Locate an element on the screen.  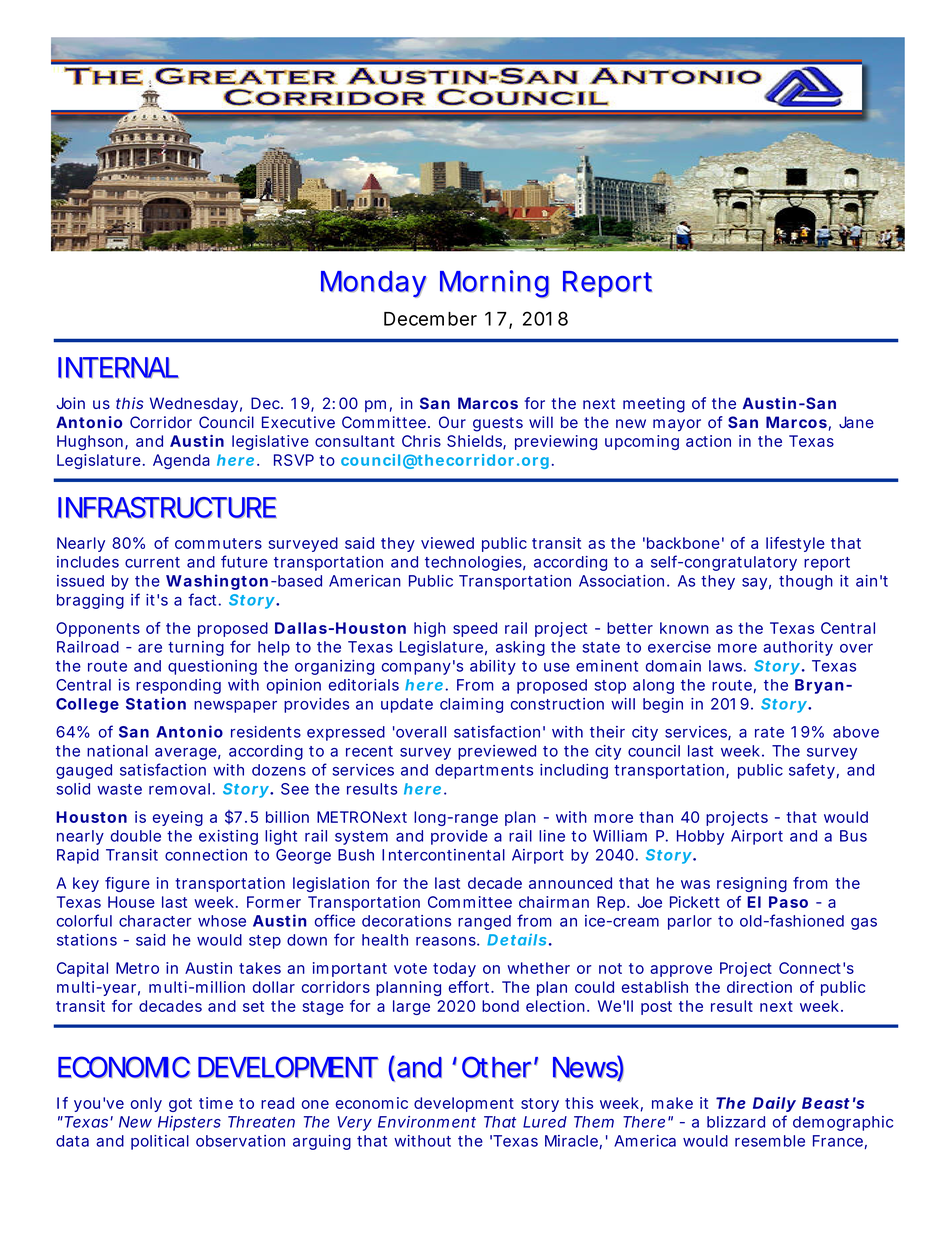
meeting is located at coordinates (654, 405).
